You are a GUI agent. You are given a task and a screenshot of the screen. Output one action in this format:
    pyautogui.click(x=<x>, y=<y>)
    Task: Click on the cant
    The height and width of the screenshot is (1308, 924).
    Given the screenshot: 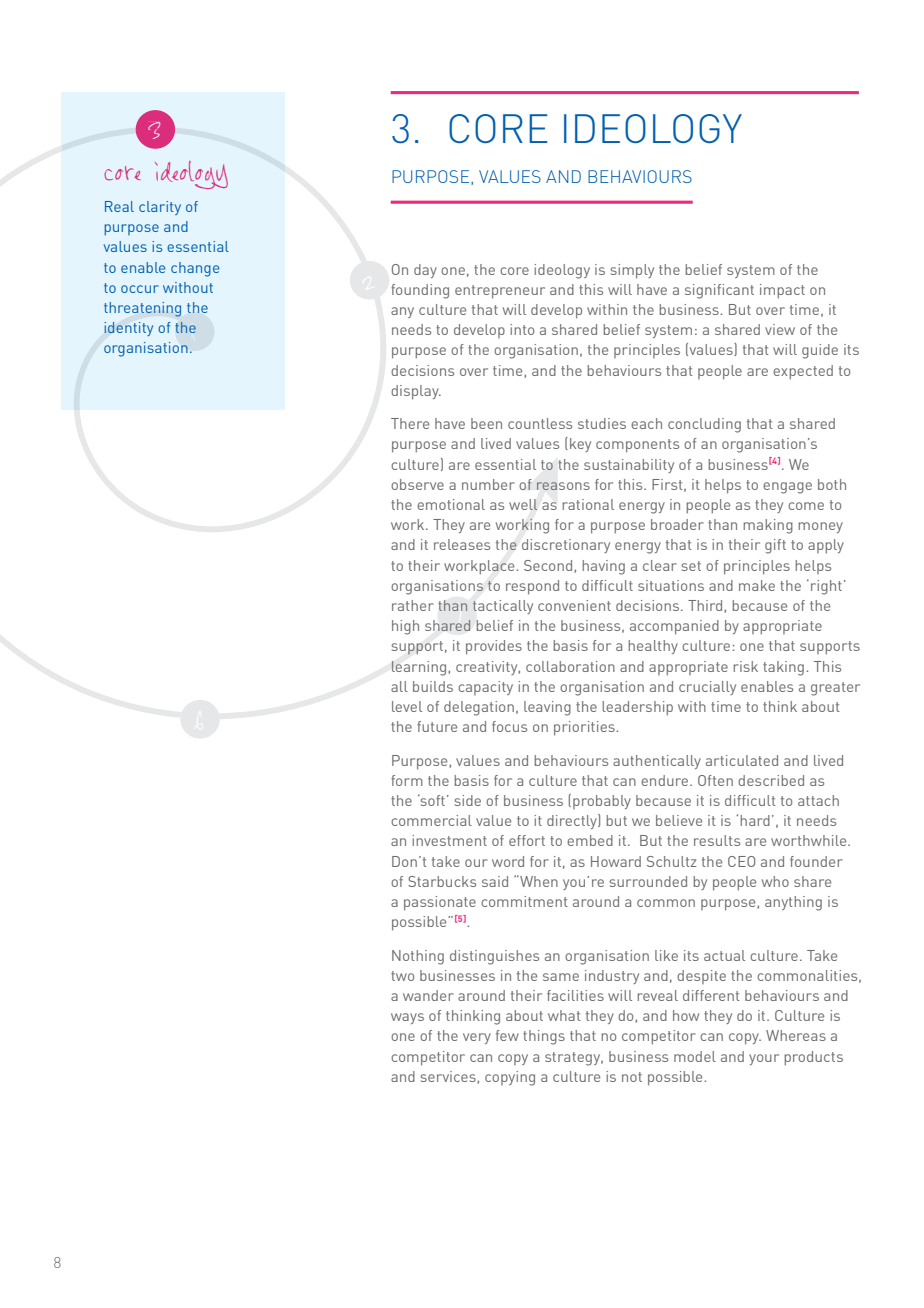 What is the action you would take?
    pyautogui.click(x=740, y=290)
